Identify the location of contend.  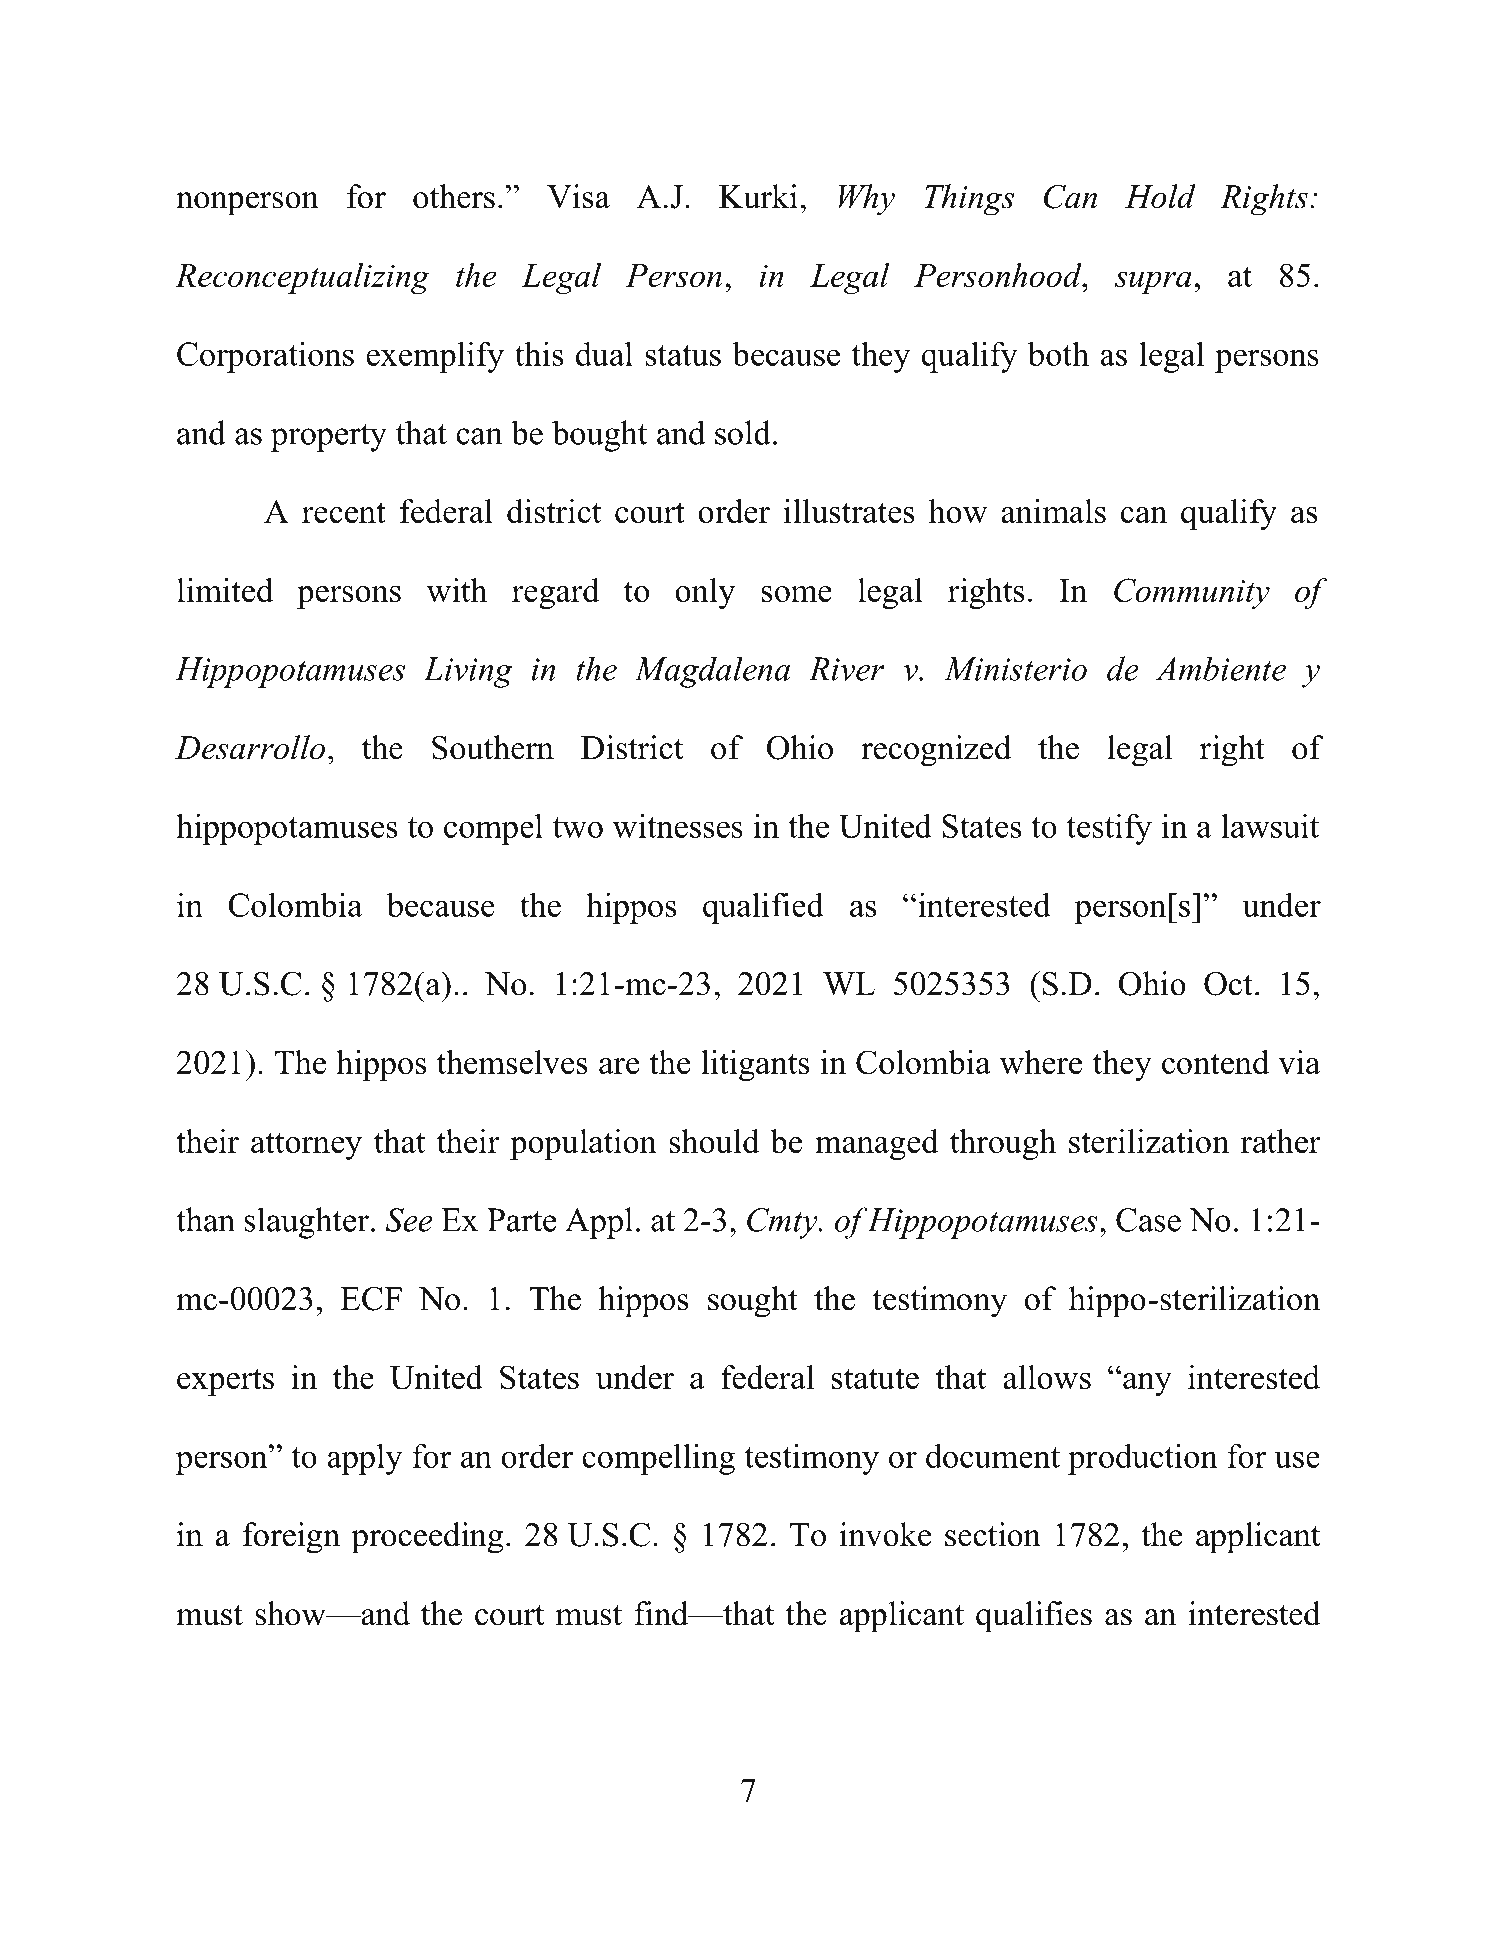
(1215, 1062).
